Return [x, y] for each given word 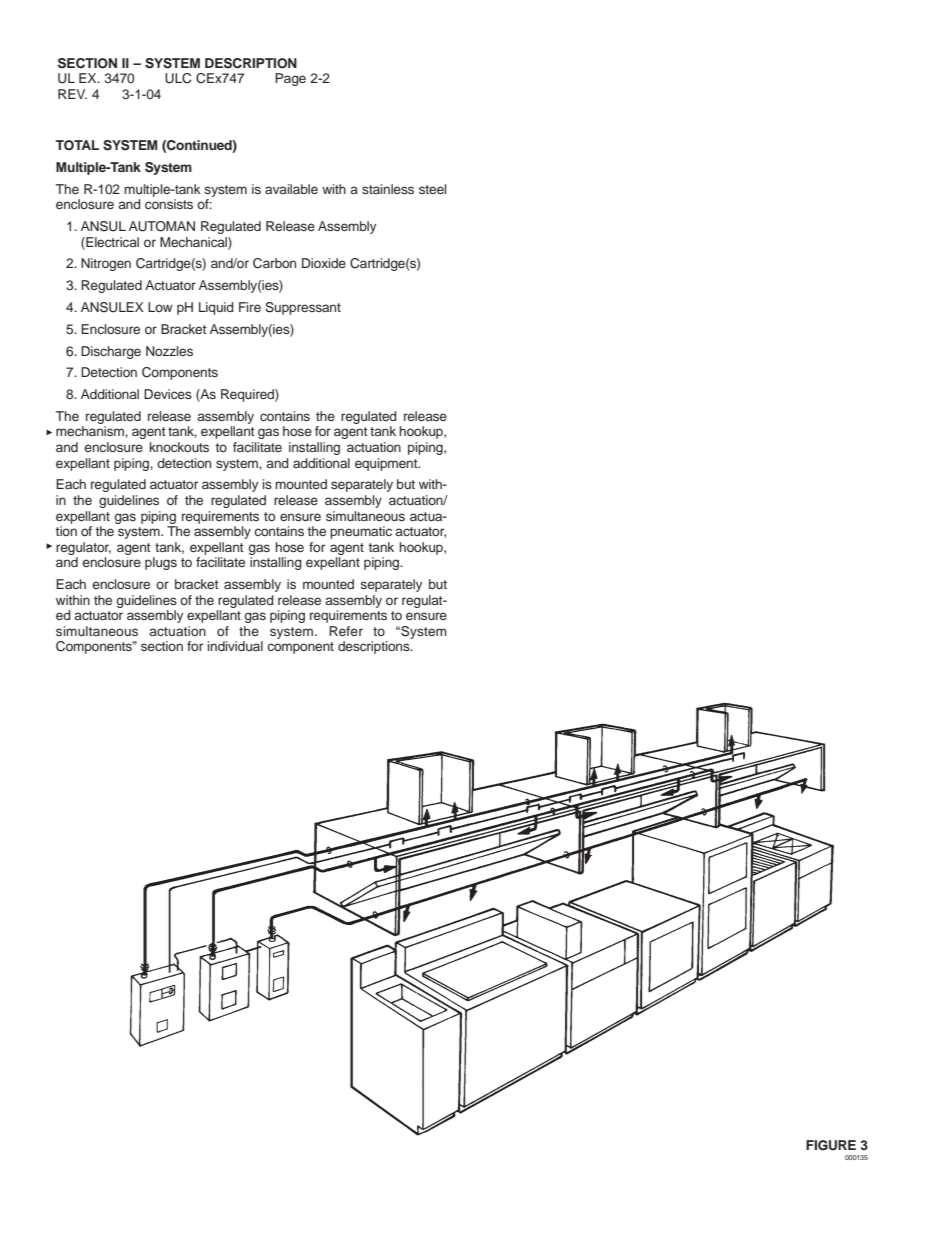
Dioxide [324, 263]
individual [235, 646]
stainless [388, 189]
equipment [387, 464]
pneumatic [361, 532]
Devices [168, 394]
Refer [346, 631]
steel [433, 189]
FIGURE [831, 1145]
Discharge [111, 352]
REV [72, 94]
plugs [161, 563]
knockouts [179, 447]
